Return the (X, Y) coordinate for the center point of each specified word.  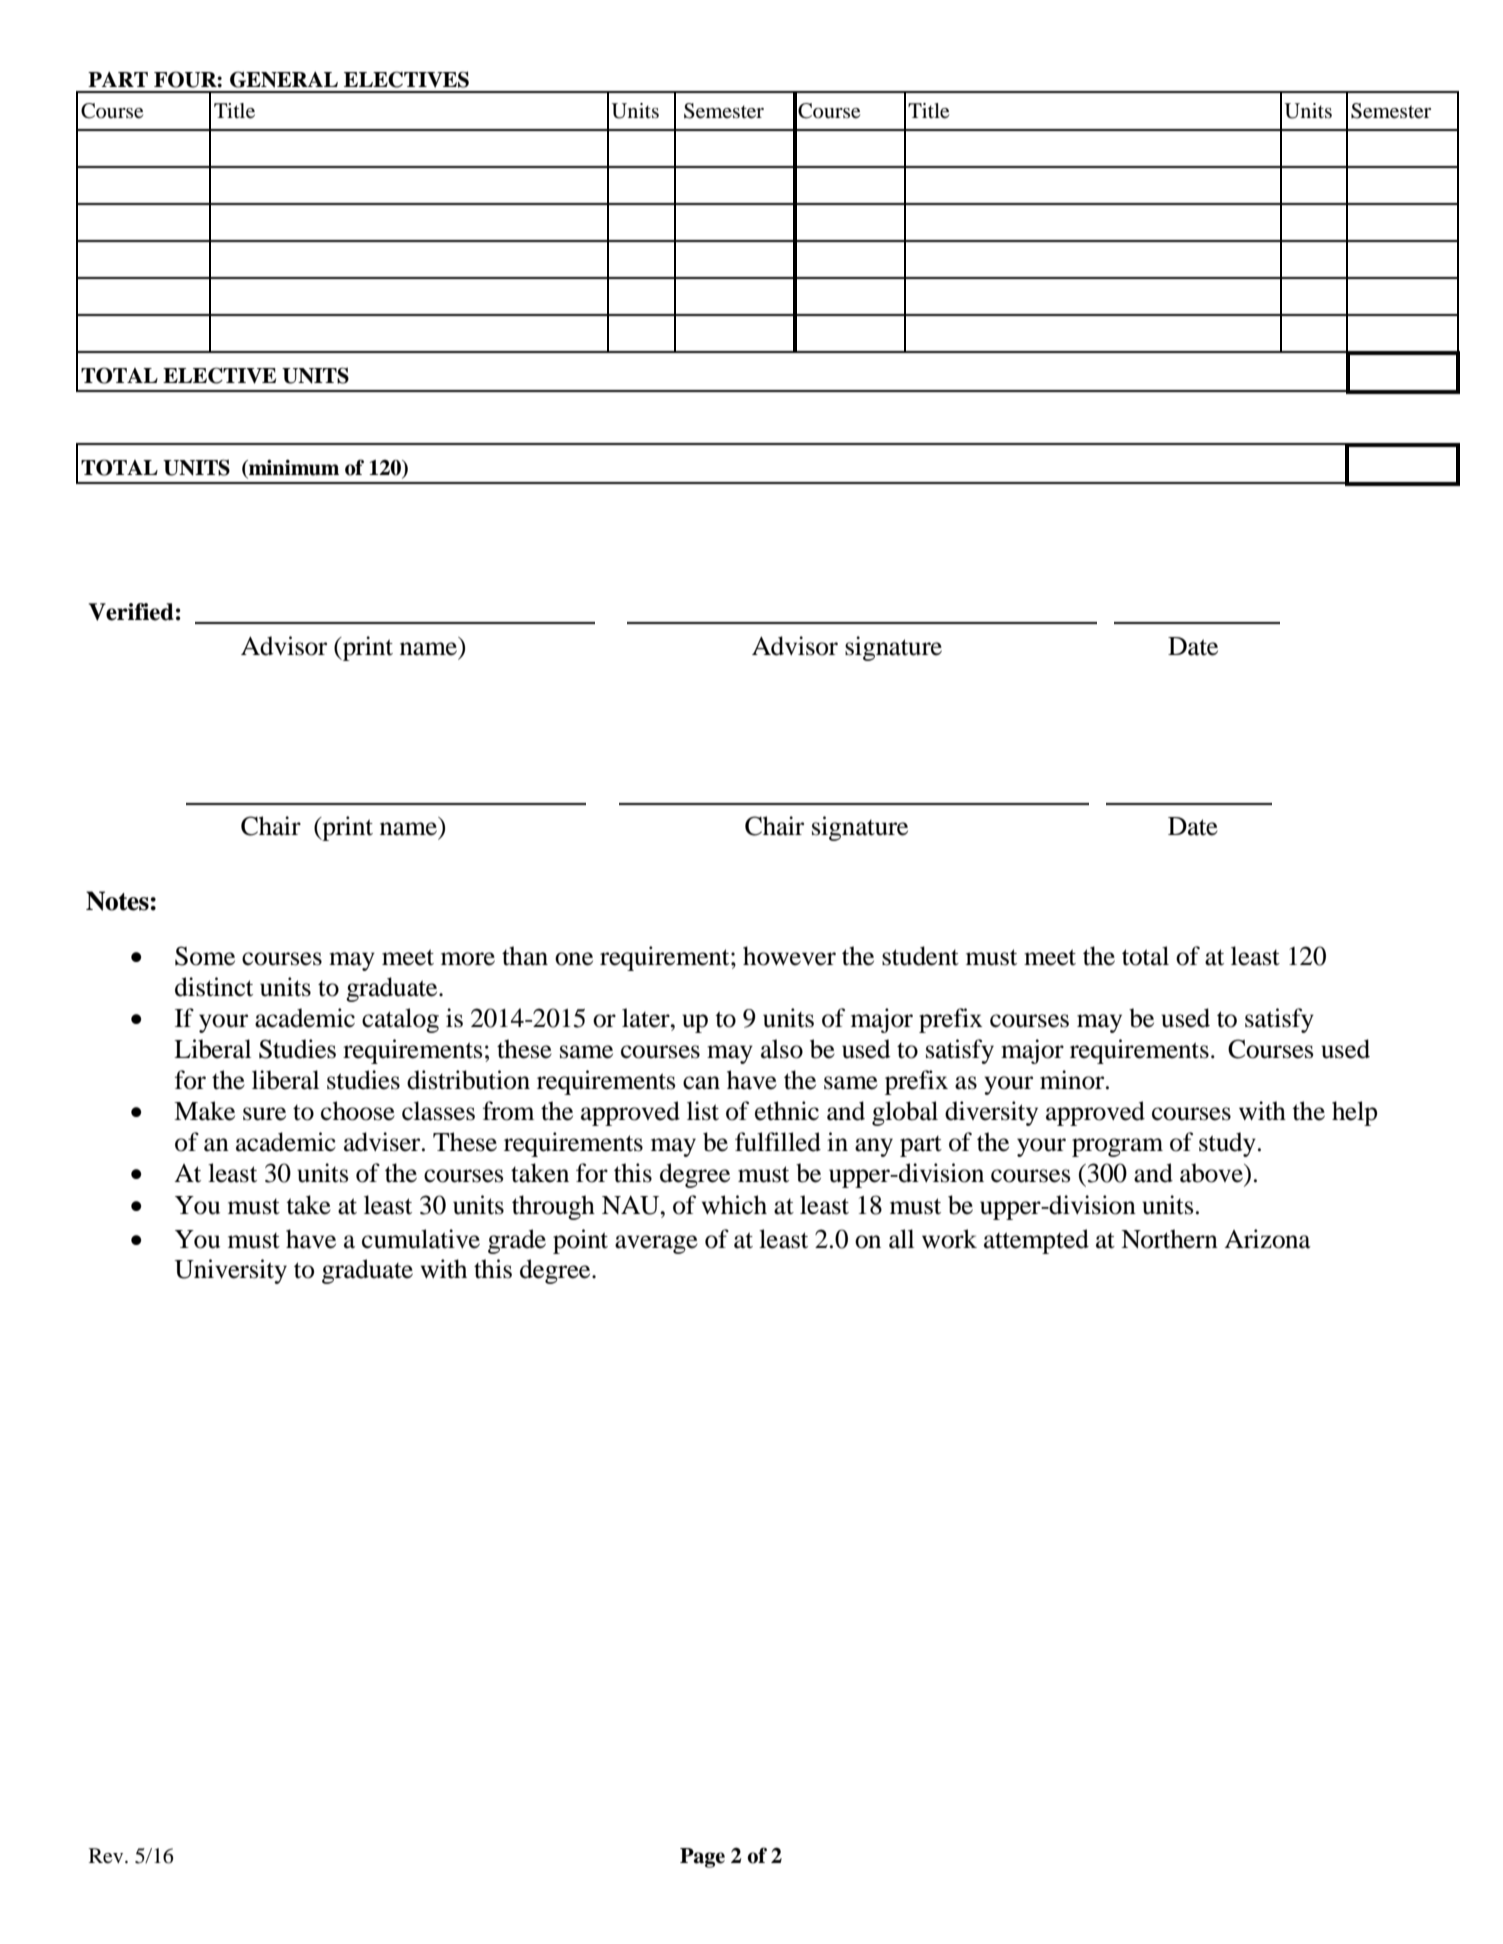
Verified (131, 612)
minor (1073, 1080)
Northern (1169, 1239)
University (230, 1271)
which (734, 1205)
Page (702, 1858)
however (789, 956)
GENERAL (284, 79)
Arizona (1267, 1239)
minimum (293, 468)
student (920, 956)
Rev (107, 1856)
